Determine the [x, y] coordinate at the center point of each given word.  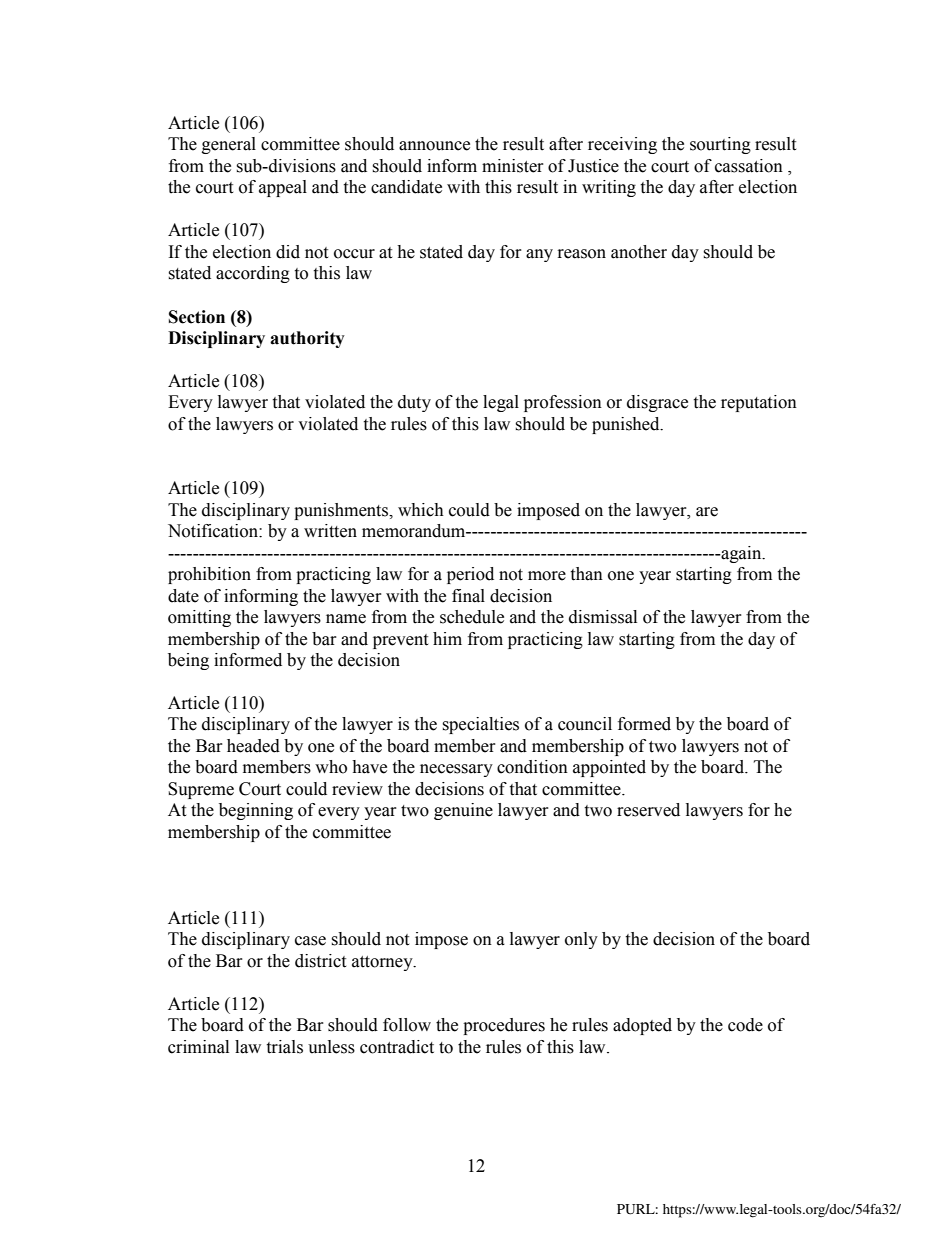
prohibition [209, 575]
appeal [283, 188]
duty [414, 403]
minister [513, 166]
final [468, 596]
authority [307, 339]
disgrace [657, 403]
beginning [256, 811]
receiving [622, 145]
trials [284, 1047]
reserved [648, 810]
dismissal [603, 617]
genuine [463, 811]
